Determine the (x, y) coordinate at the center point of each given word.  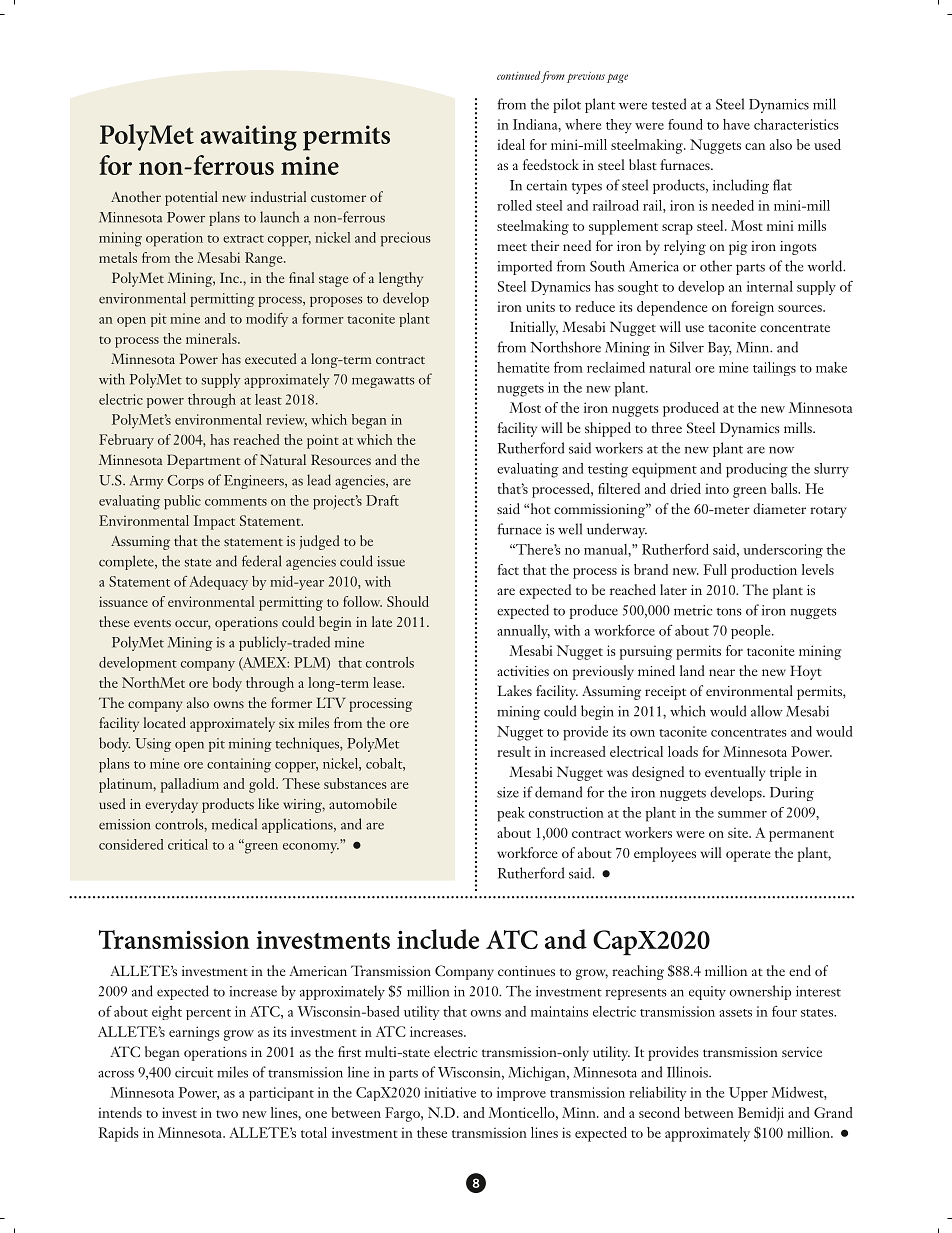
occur (193, 625)
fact (508, 569)
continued (518, 75)
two (227, 1114)
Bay (720, 349)
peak (511, 814)
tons (729, 612)
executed (271, 358)
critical (188, 844)
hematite (523, 367)
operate (748, 856)
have (736, 124)
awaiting (248, 138)
